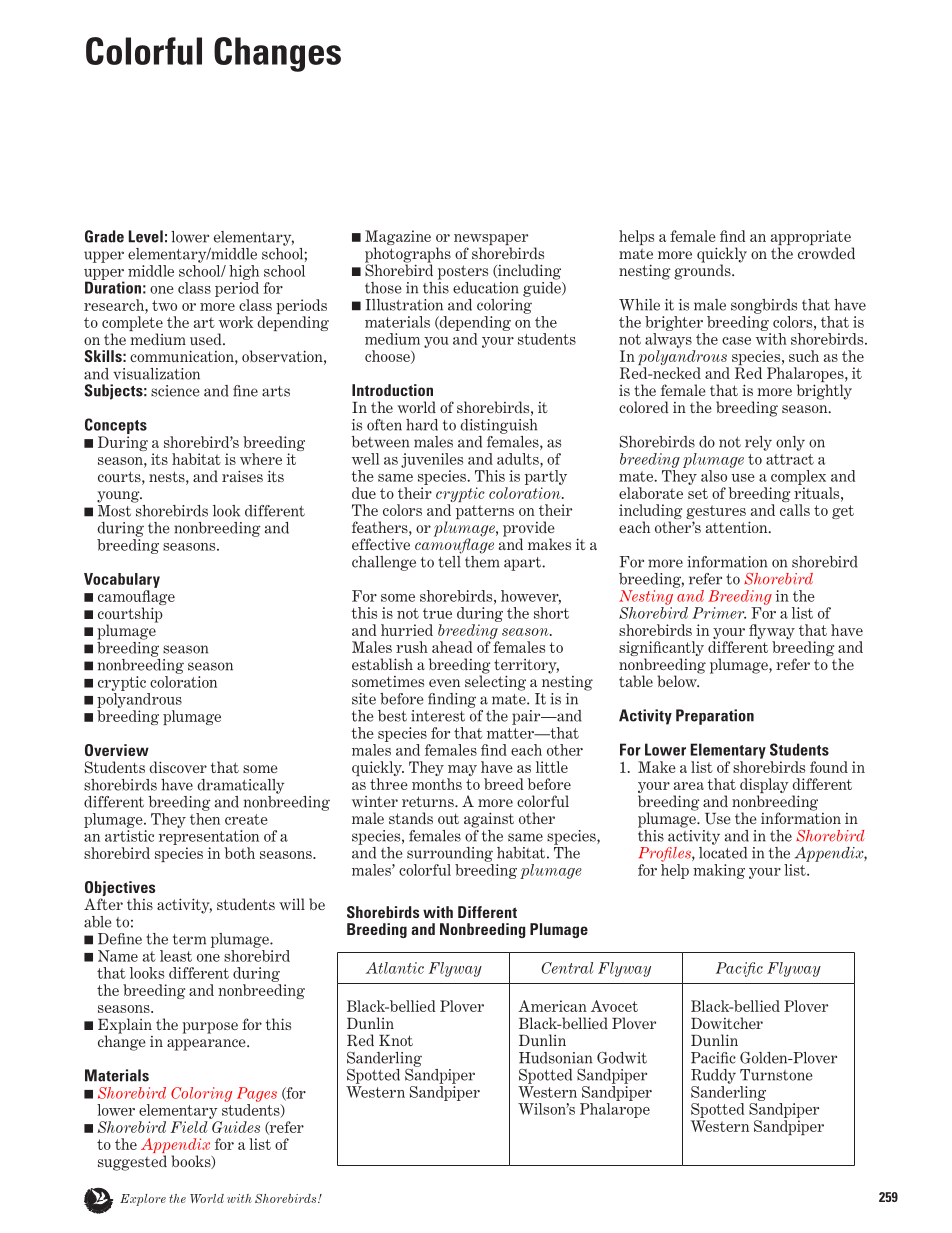  I want to click on interest, so click(438, 716).
